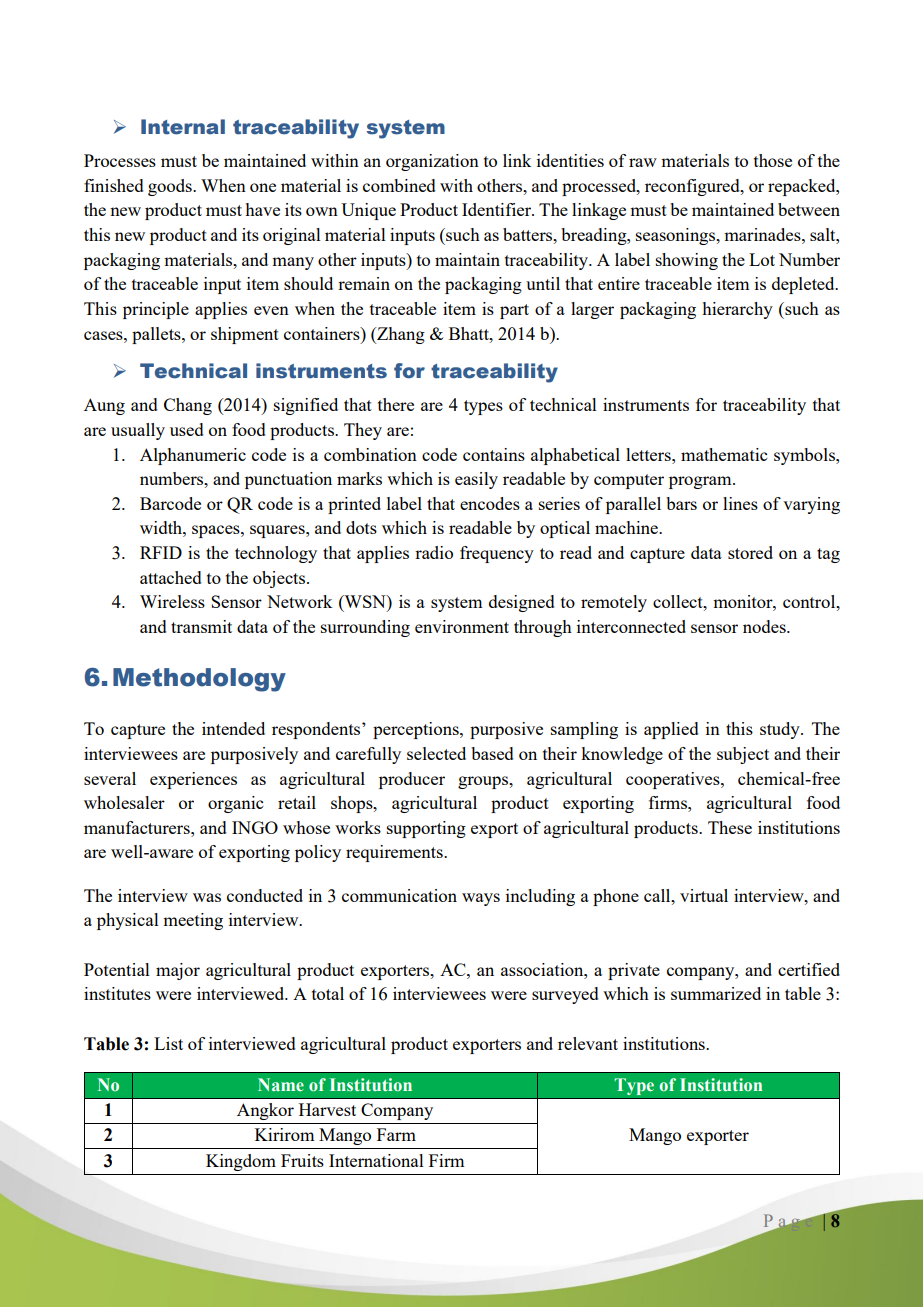 This image has width=924, height=1307. I want to click on organization, so click(432, 162).
